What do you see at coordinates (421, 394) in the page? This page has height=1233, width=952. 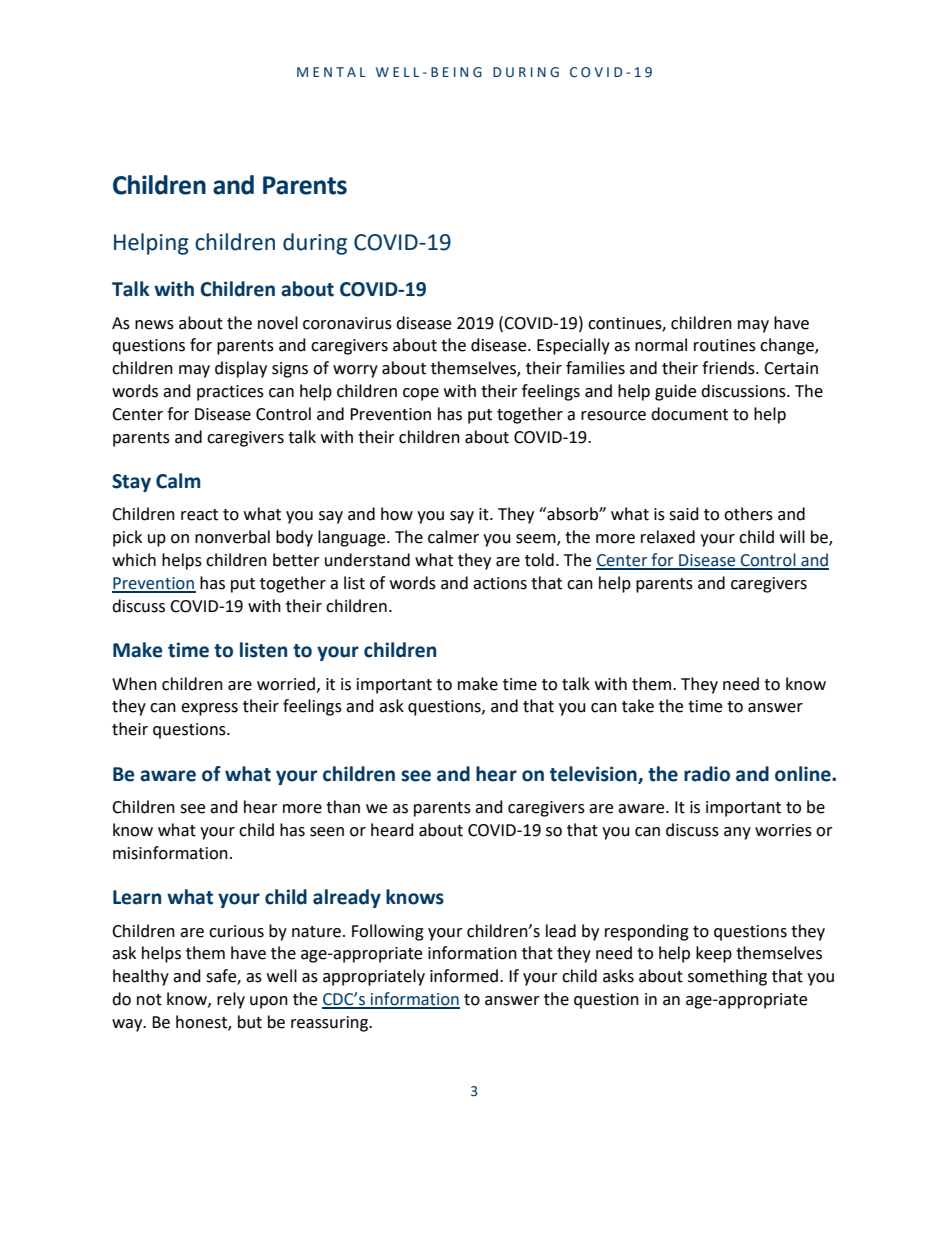 I see `cope` at bounding box center [421, 394].
